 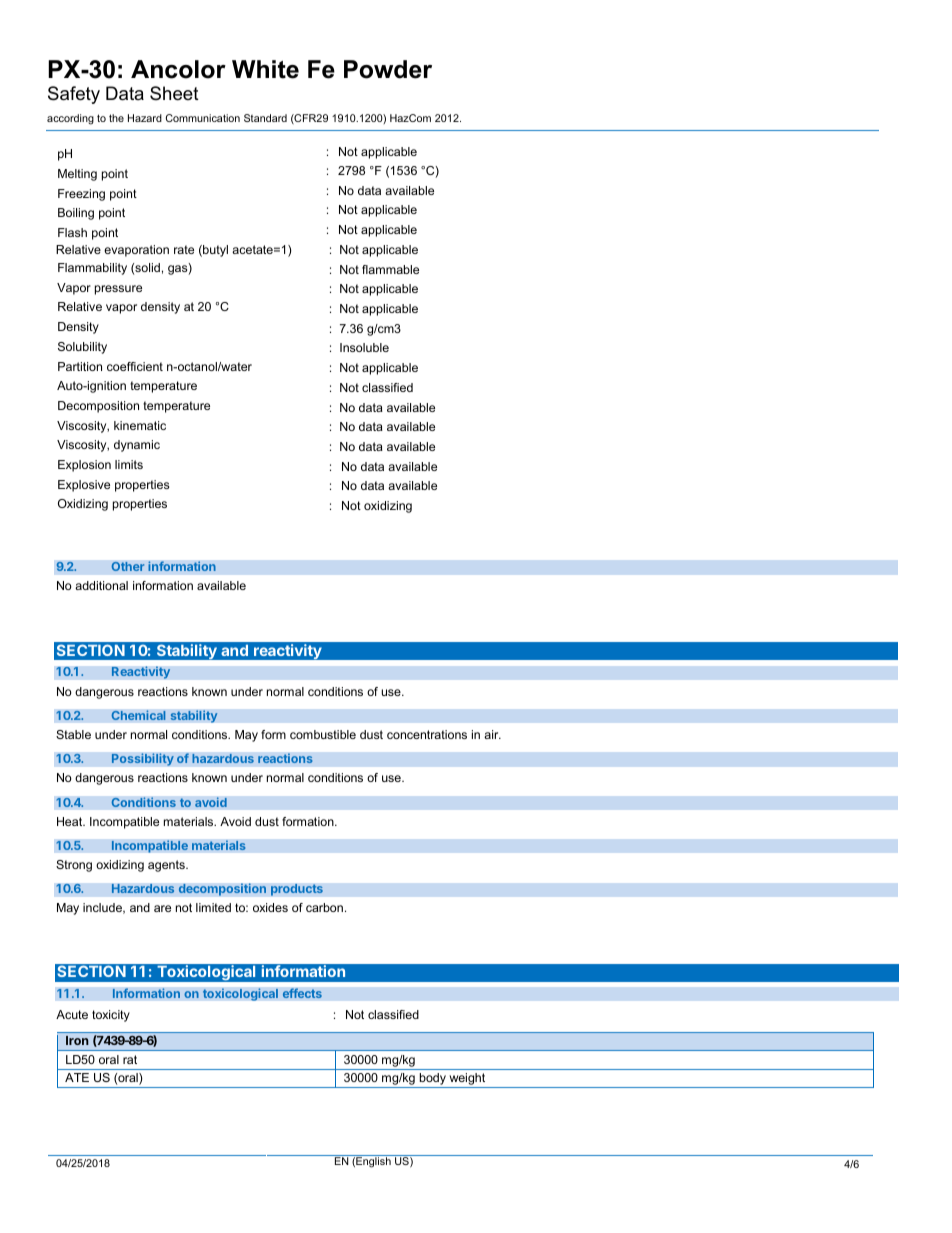 I want to click on Standard, so click(x=265, y=118).
